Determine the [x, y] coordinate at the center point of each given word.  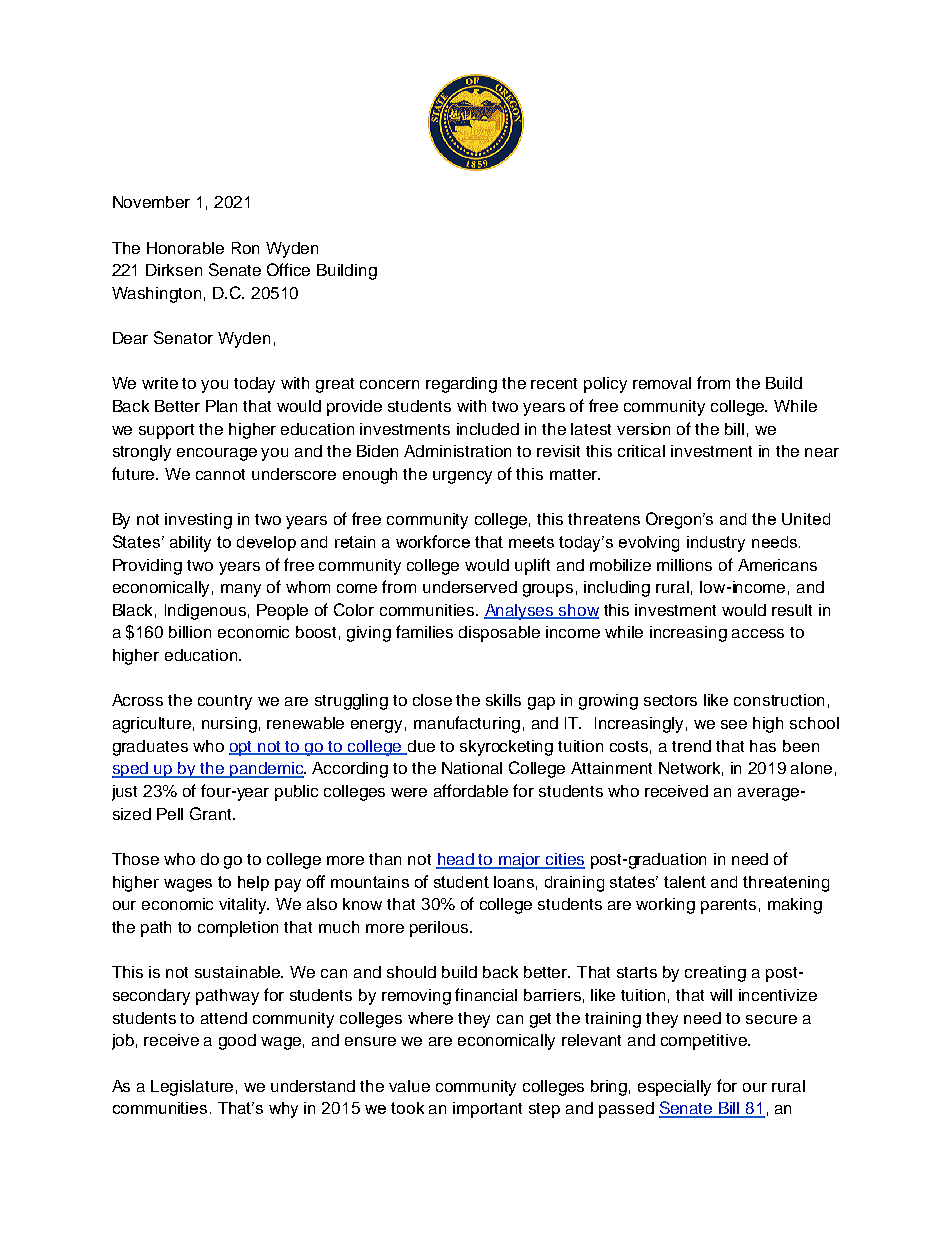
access [758, 633]
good [237, 1042]
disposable [499, 634]
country [225, 702]
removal [662, 383]
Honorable [185, 248]
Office [288, 269]
